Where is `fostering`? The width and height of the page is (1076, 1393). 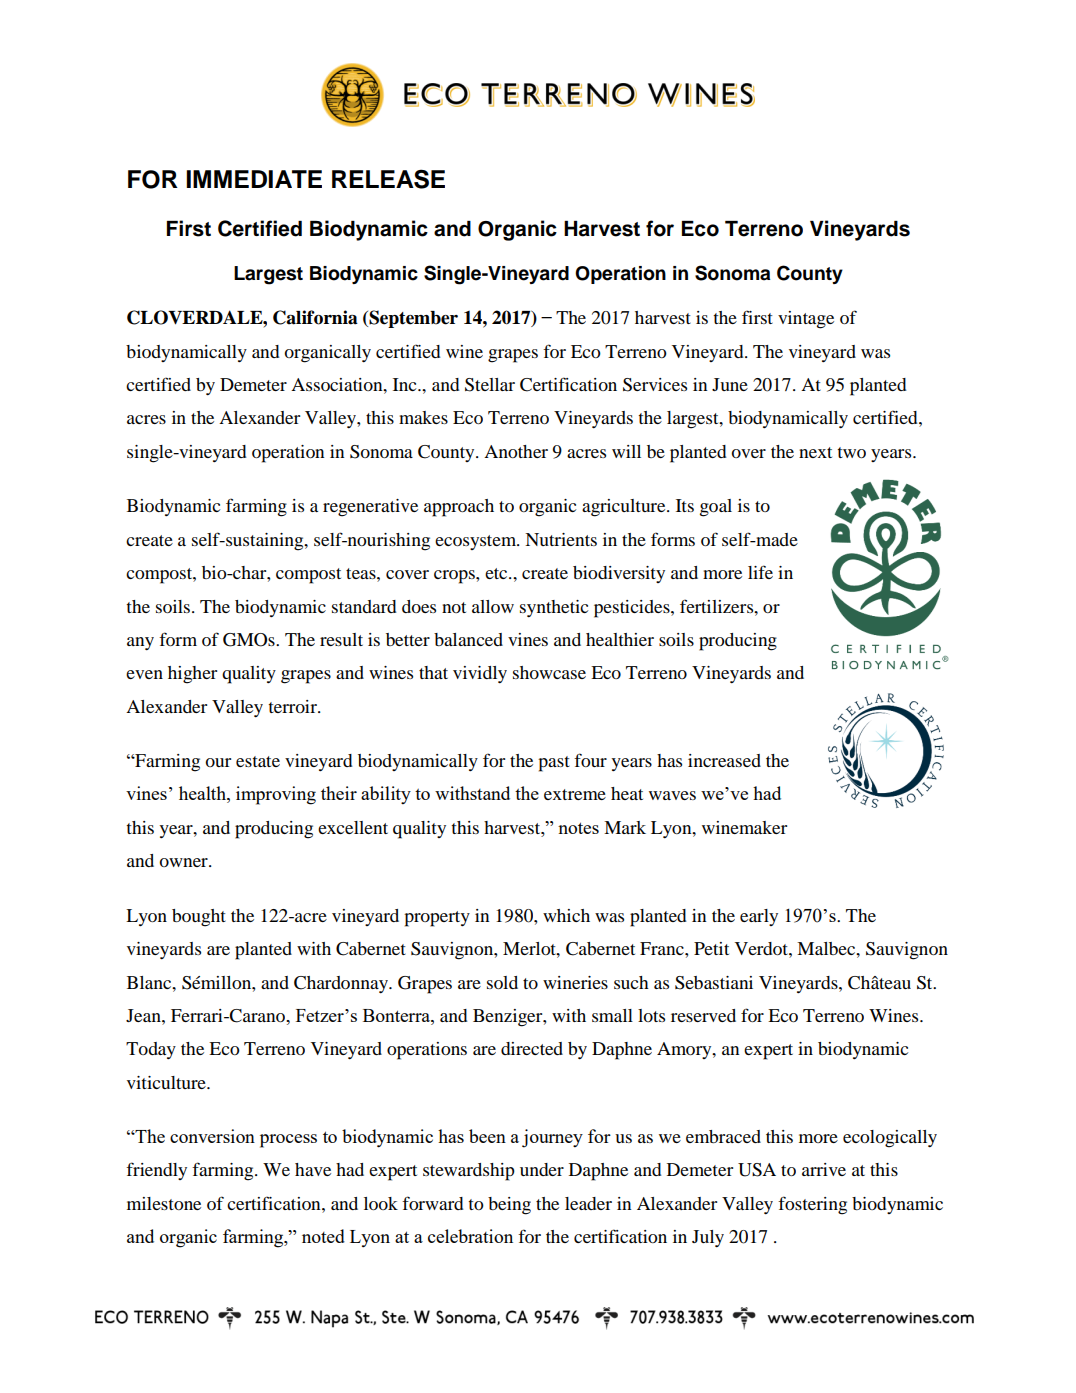
fostering is located at coordinates (812, 1205).
